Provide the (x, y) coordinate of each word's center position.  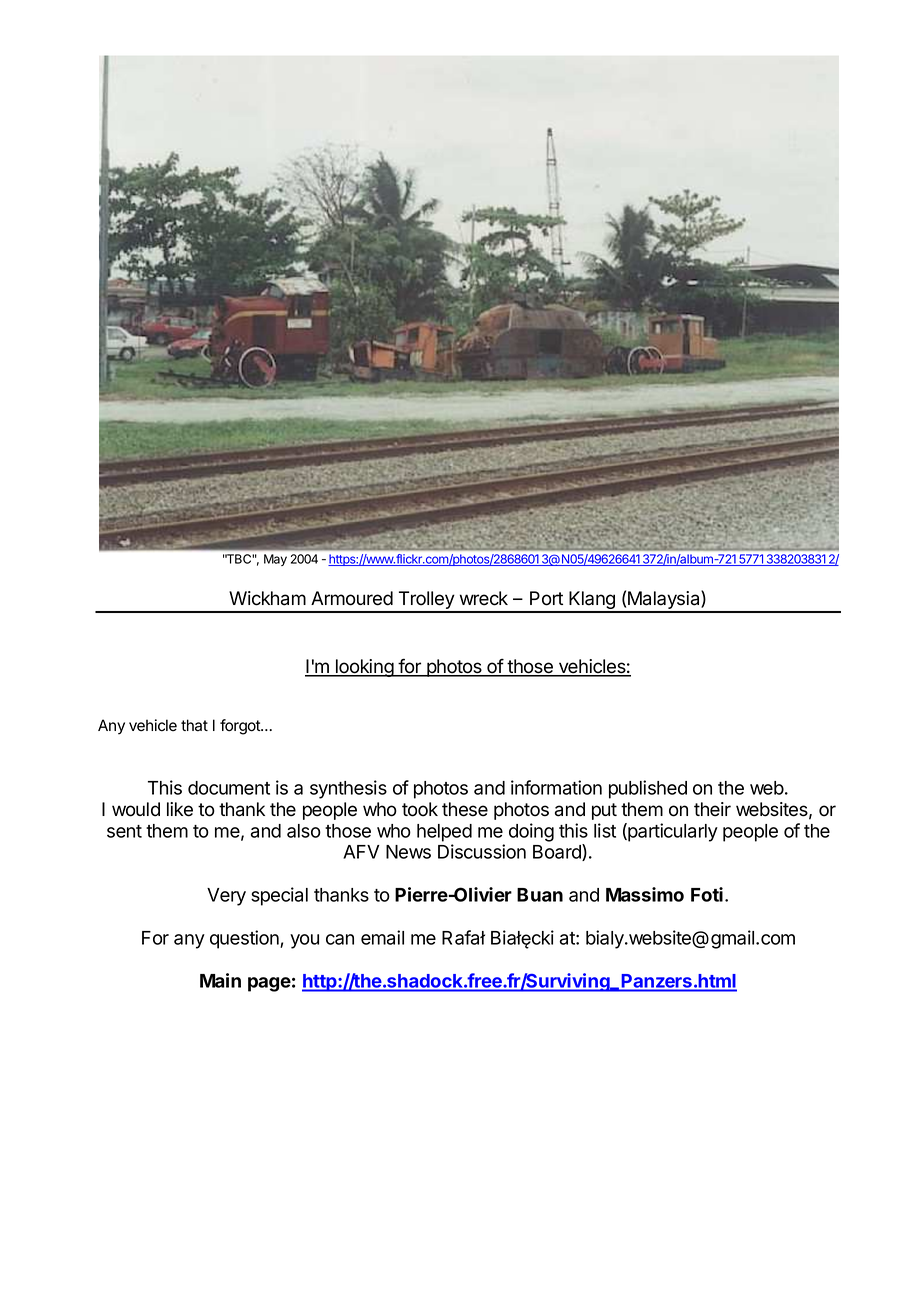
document (229, 788)
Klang (592, 601)
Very (226, 897)
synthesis (348, 789)
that (194, 725)
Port (546, 598)
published (648, 789)
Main (220, 980)
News (408, 852)
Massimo (645, 894)
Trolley (426, 601)
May (275, 560)
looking (364, 668)
